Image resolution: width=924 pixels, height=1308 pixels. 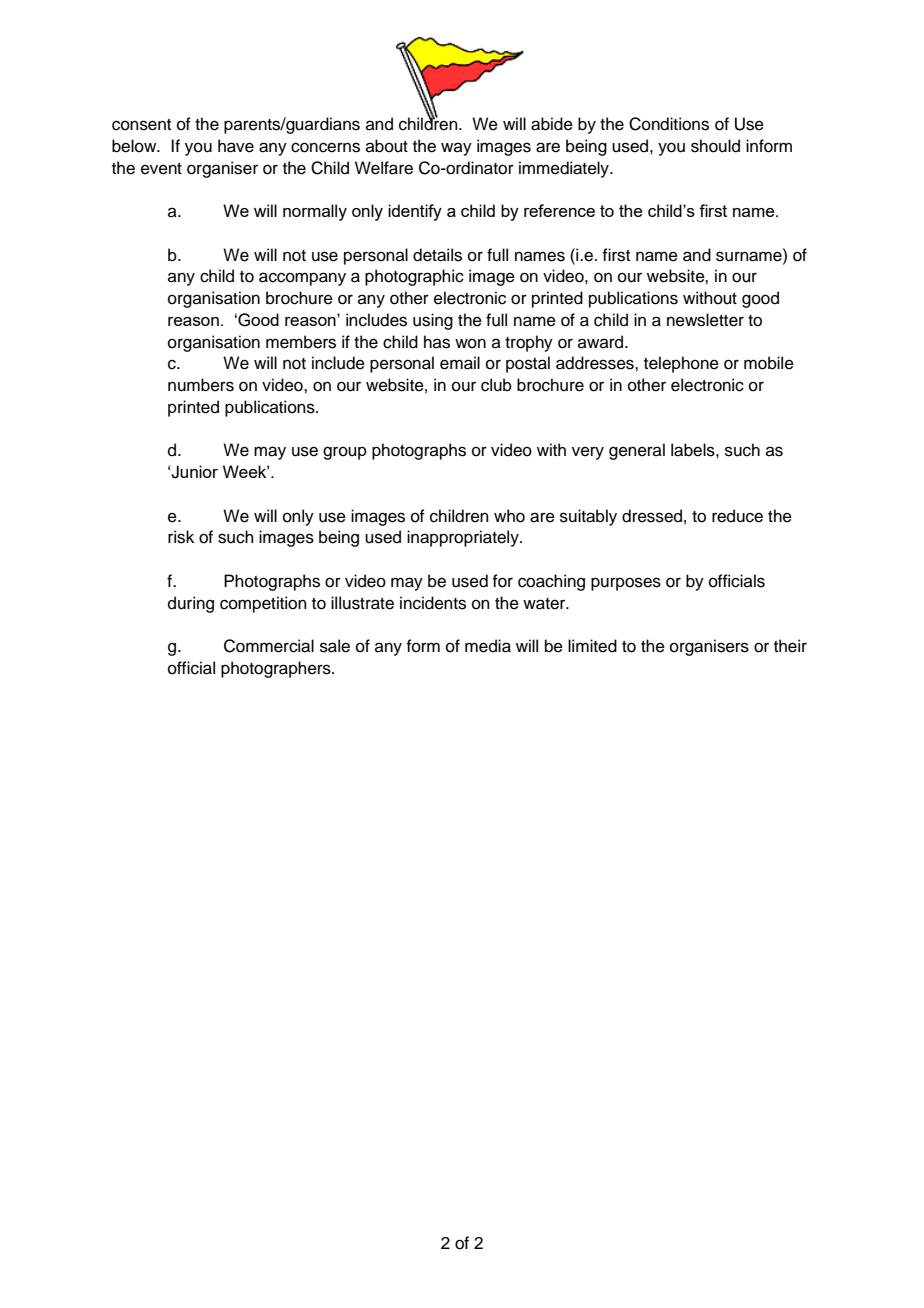 What do you see at coordinates (236, 146) in the document?
I see `have` at bounding box center [236, 146].
